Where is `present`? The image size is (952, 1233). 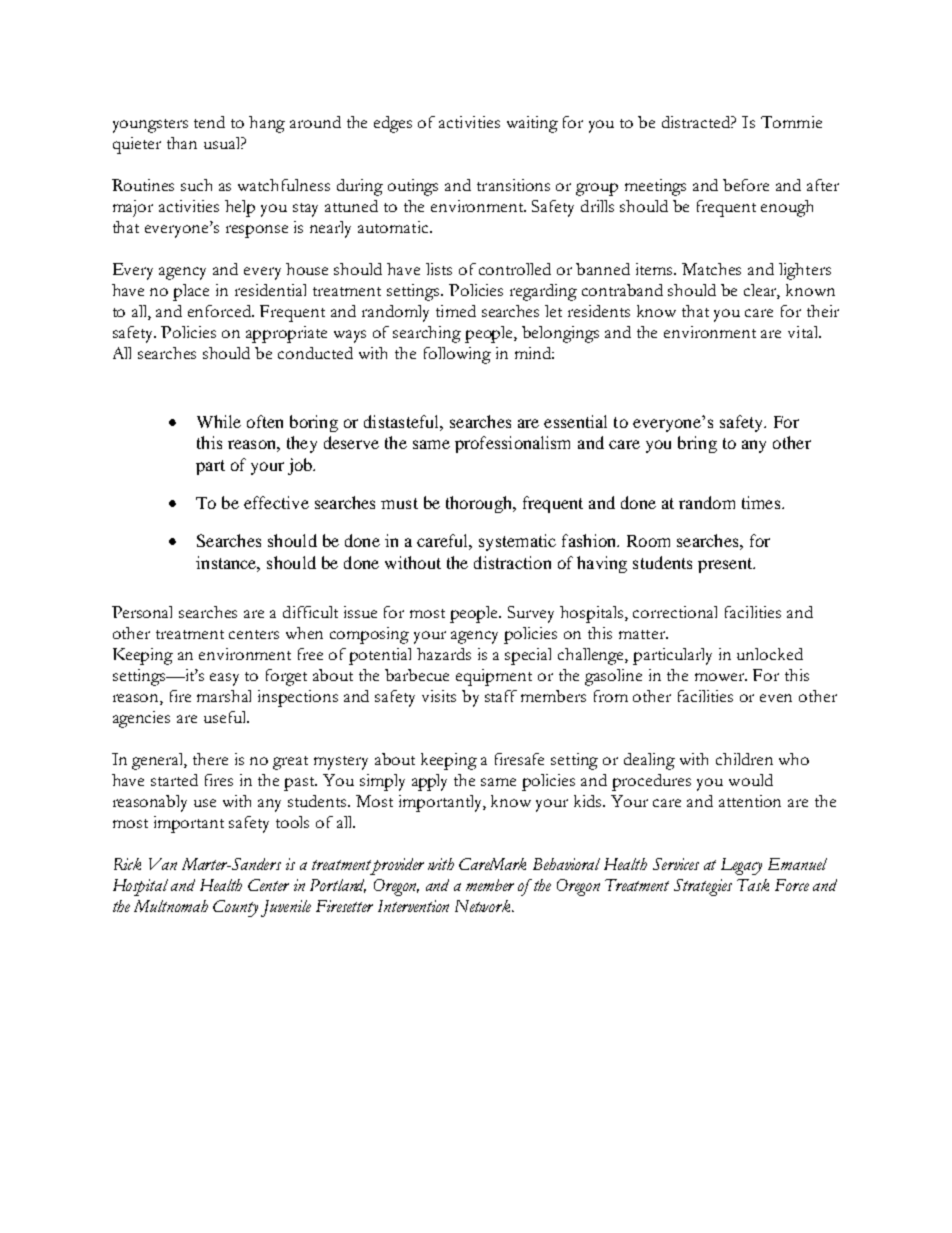
present is located at coordinates (726, 565).
